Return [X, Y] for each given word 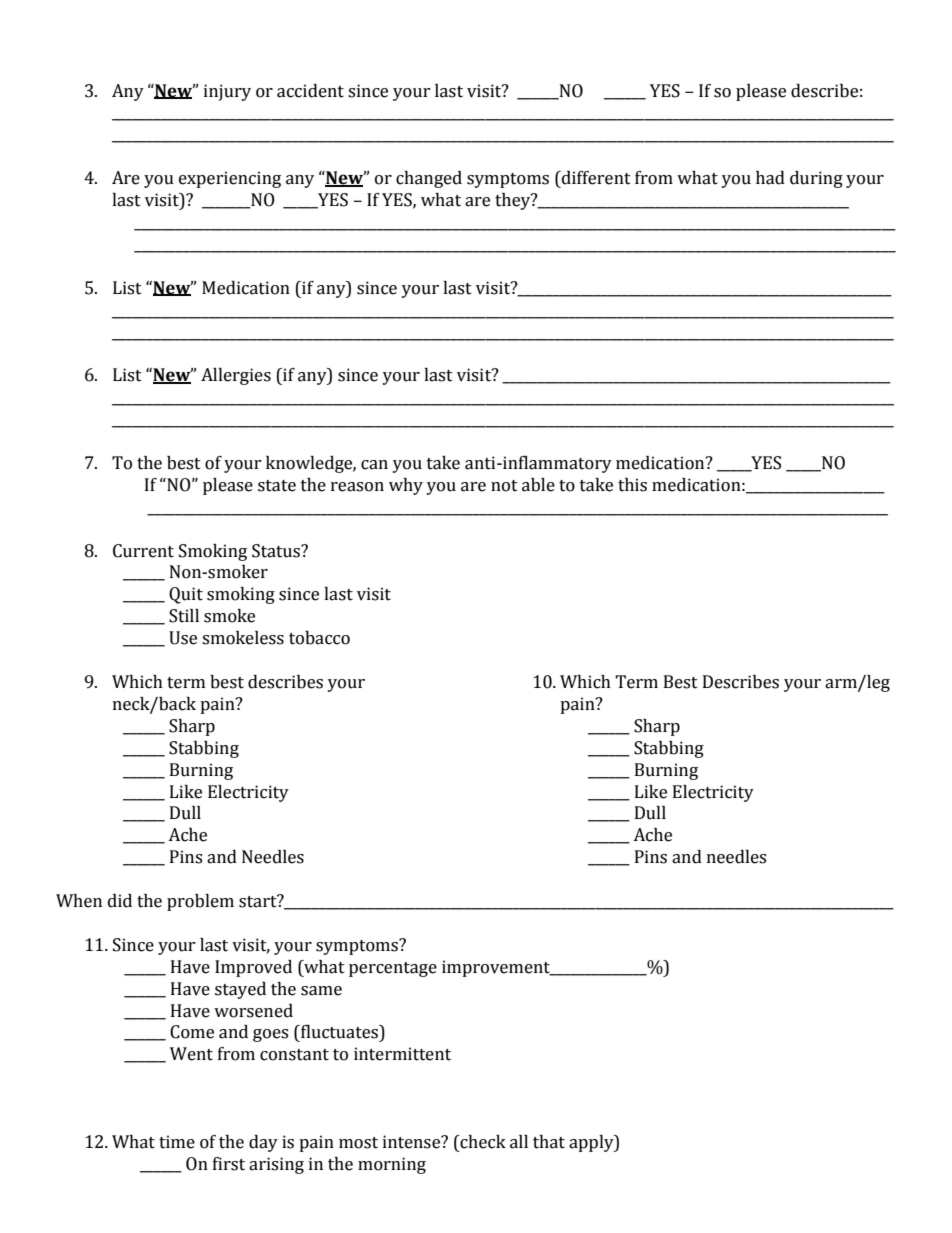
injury [227, 92]
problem [200, 902]
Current [143, 551]
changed [429, 179]
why [406, 486]
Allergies [236, 376]
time [177, 1142]
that [549, 1142]
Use [183, 638]
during [816, 179]
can [374, 465]
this [632, 485]
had [770, 178]
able [538, 485]
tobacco [319, 638]
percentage [393, 969]
